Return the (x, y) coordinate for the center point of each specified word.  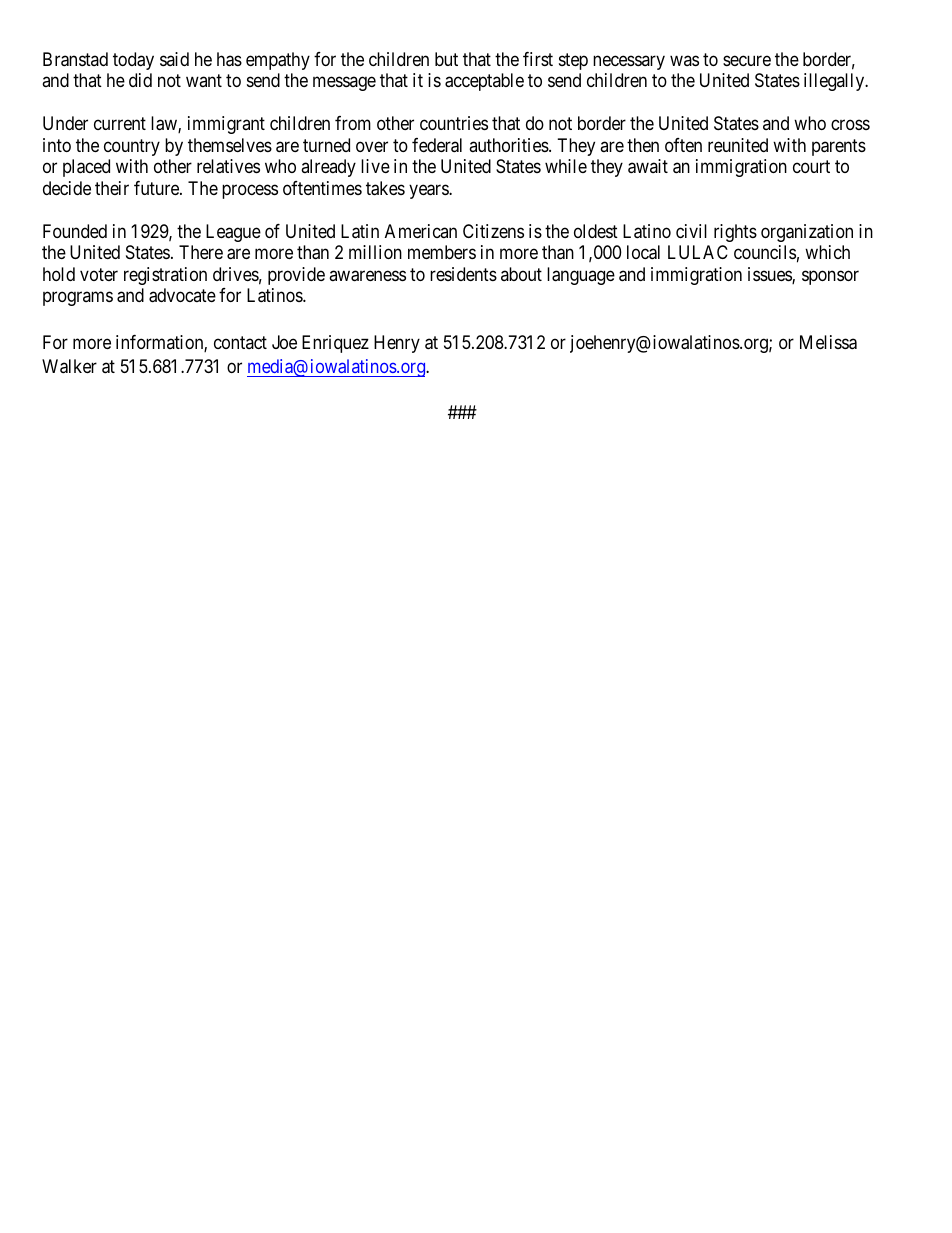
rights (735, 233)
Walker (69, 366)
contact (240, 342)
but (446, 59)
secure (747, 60)
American (421, 231)
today (133, 61)
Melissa (828, 342)
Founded (75, 231)
